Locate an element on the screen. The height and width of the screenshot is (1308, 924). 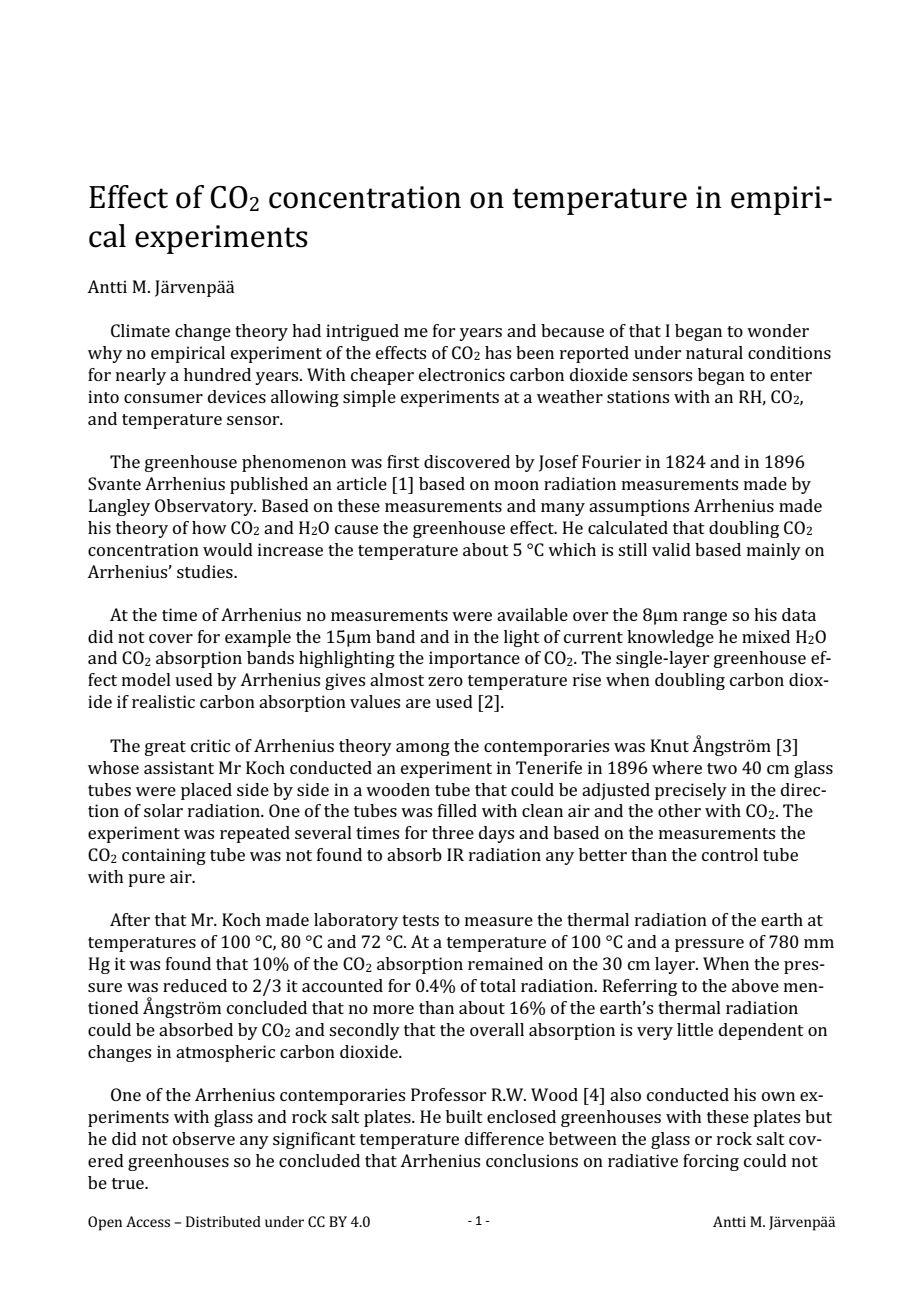
electronics is located at coordinates (462, 374).
